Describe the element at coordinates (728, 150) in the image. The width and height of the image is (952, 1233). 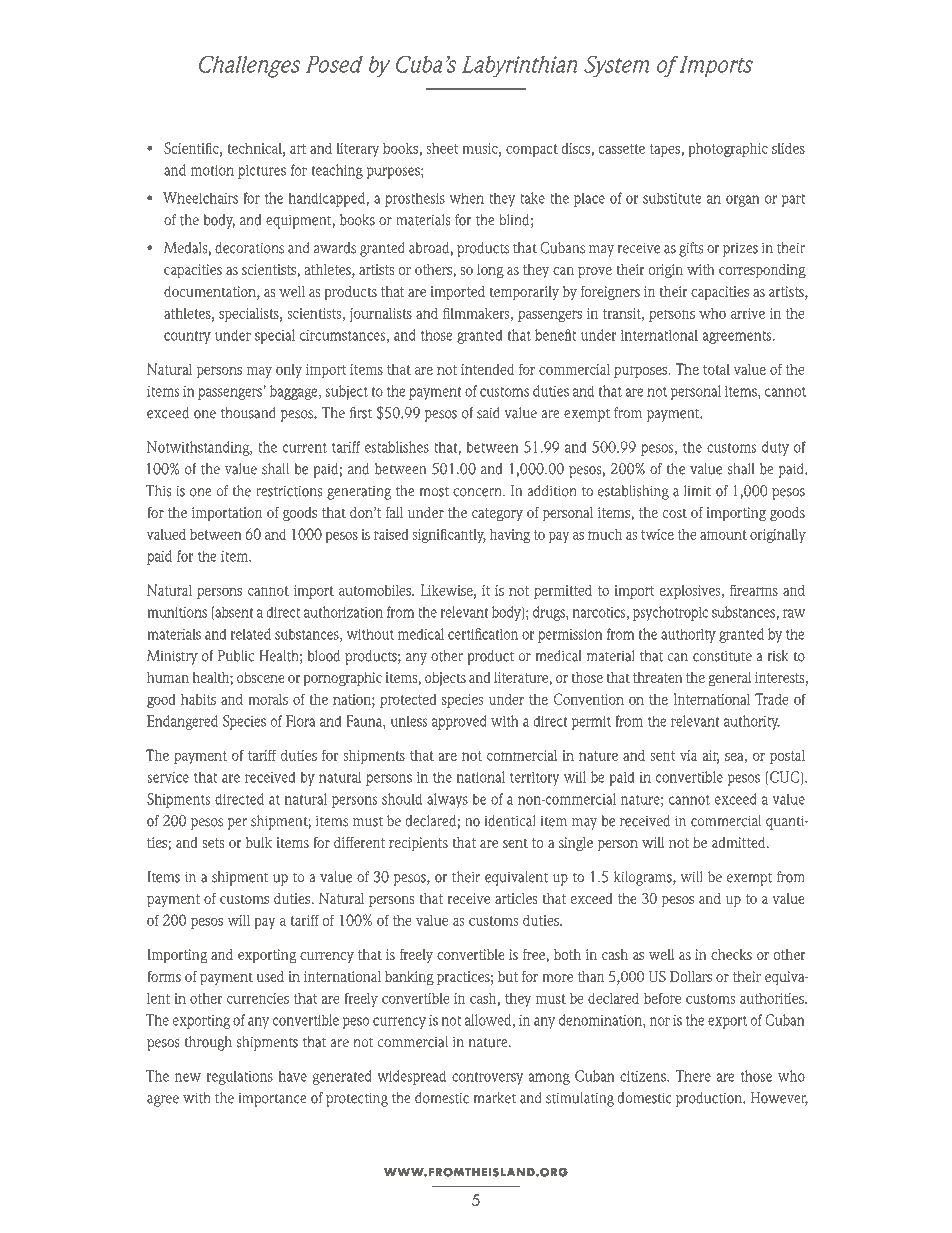
I see `photographic` at that location.
